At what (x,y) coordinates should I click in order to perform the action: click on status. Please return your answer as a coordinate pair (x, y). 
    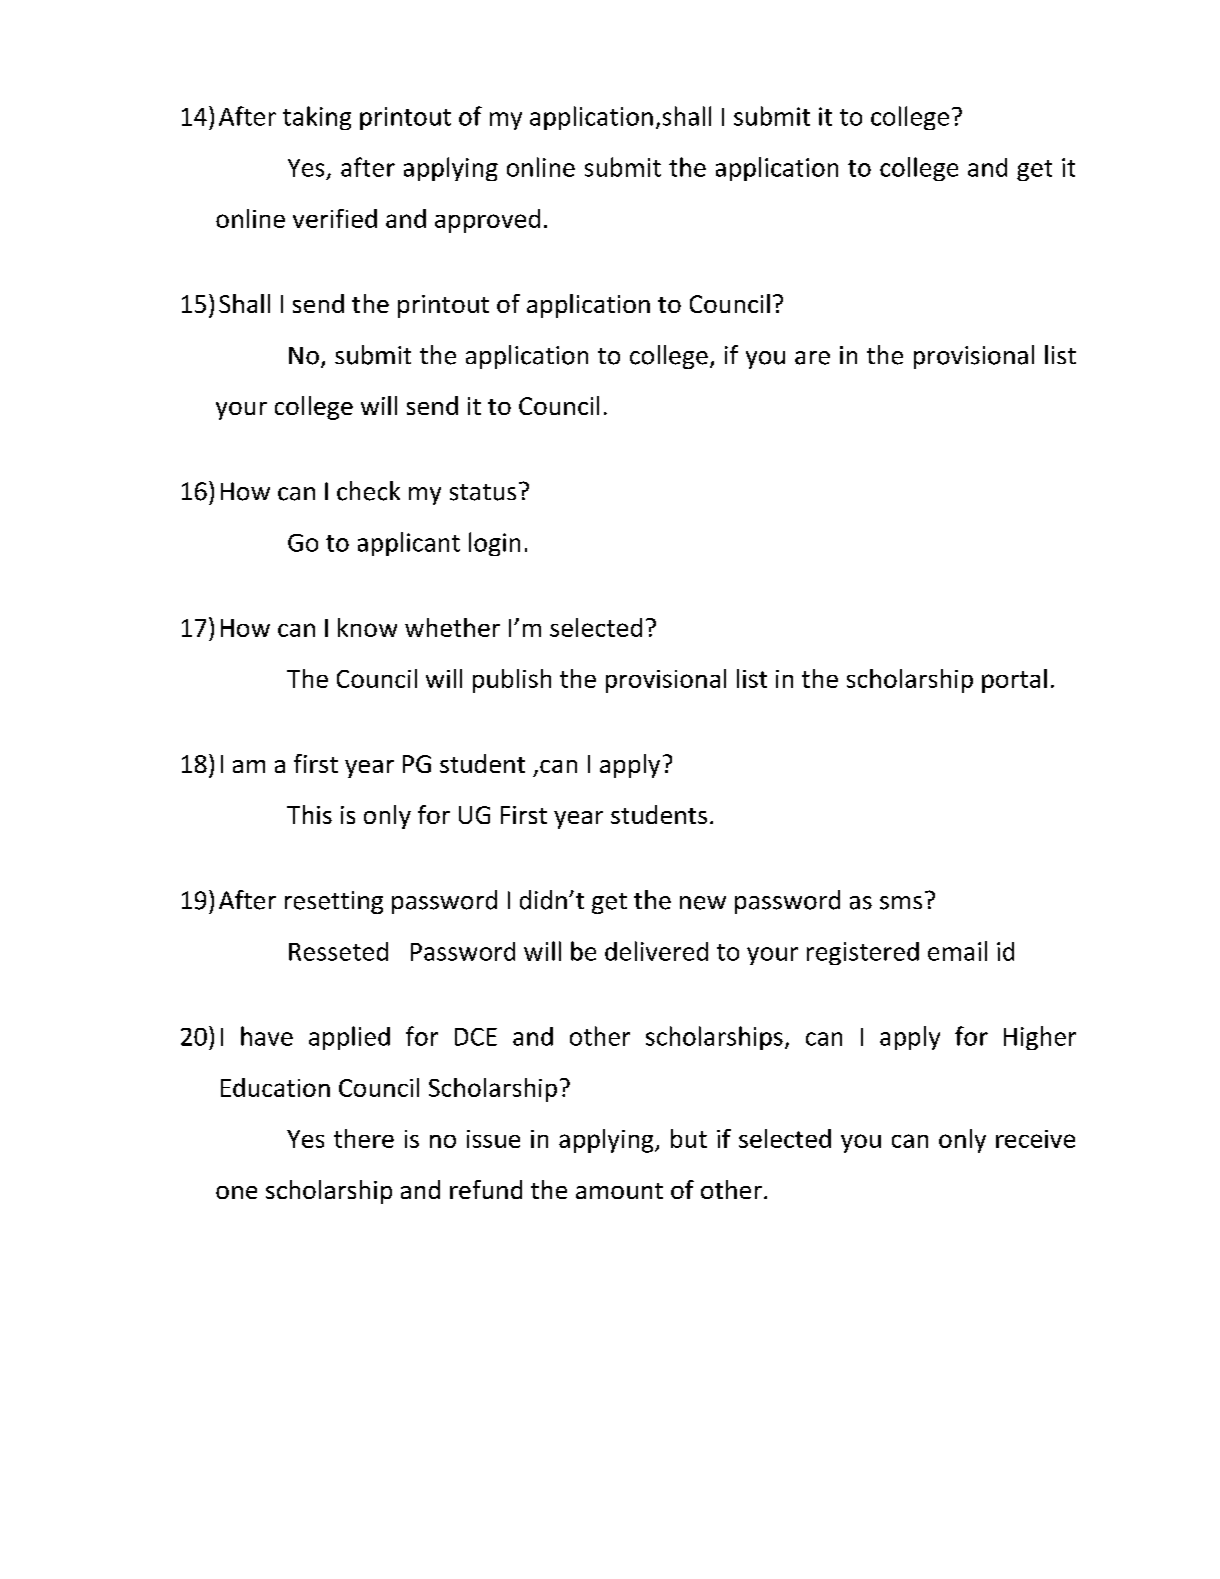
    Looking at the image, I should click on (483, 492).
